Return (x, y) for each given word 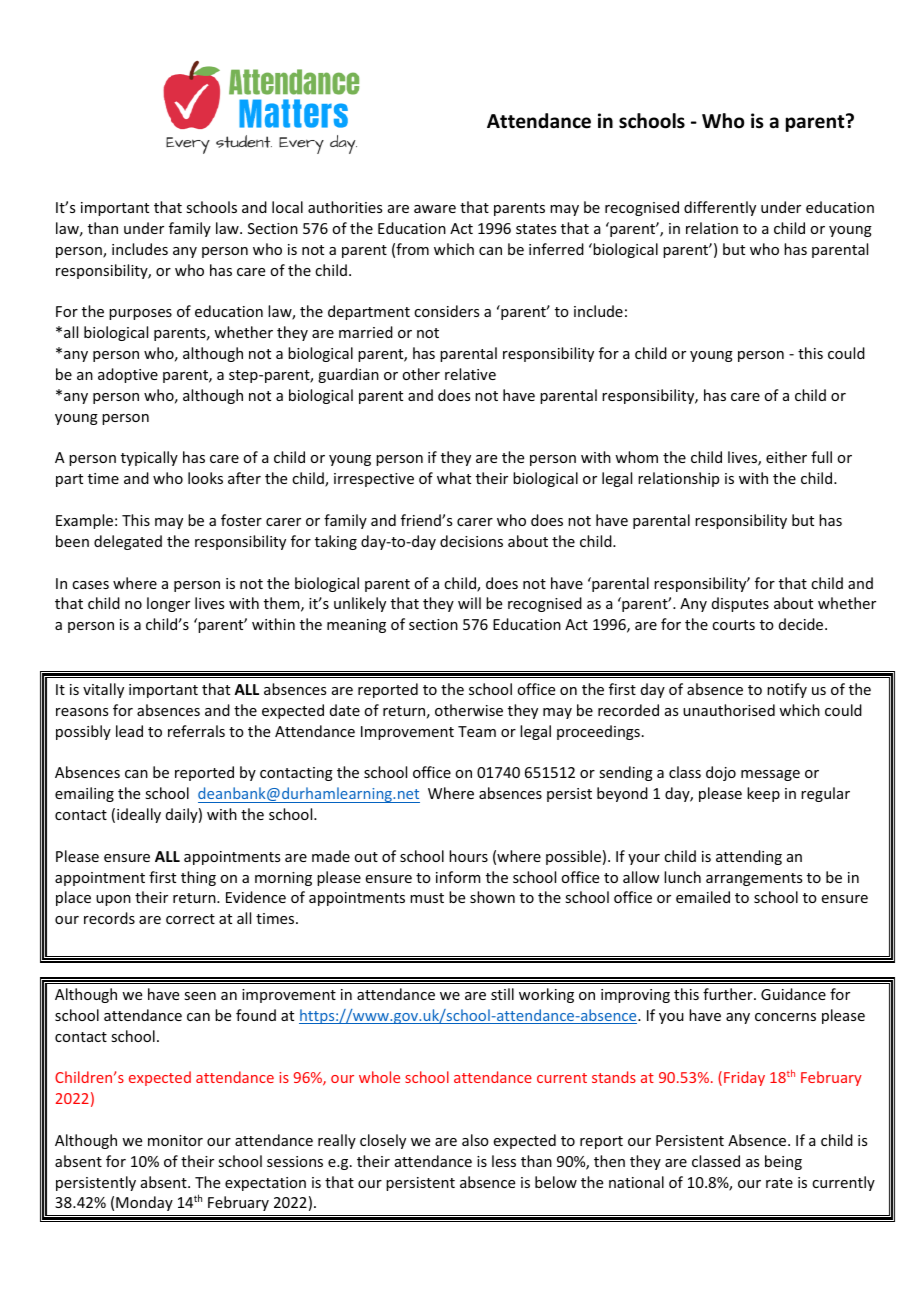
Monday (144, 1203)
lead (129, 731)
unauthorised (729, 710)
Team (477, 731)
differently (720, 208)
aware (435, 209)
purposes (140, 314)
